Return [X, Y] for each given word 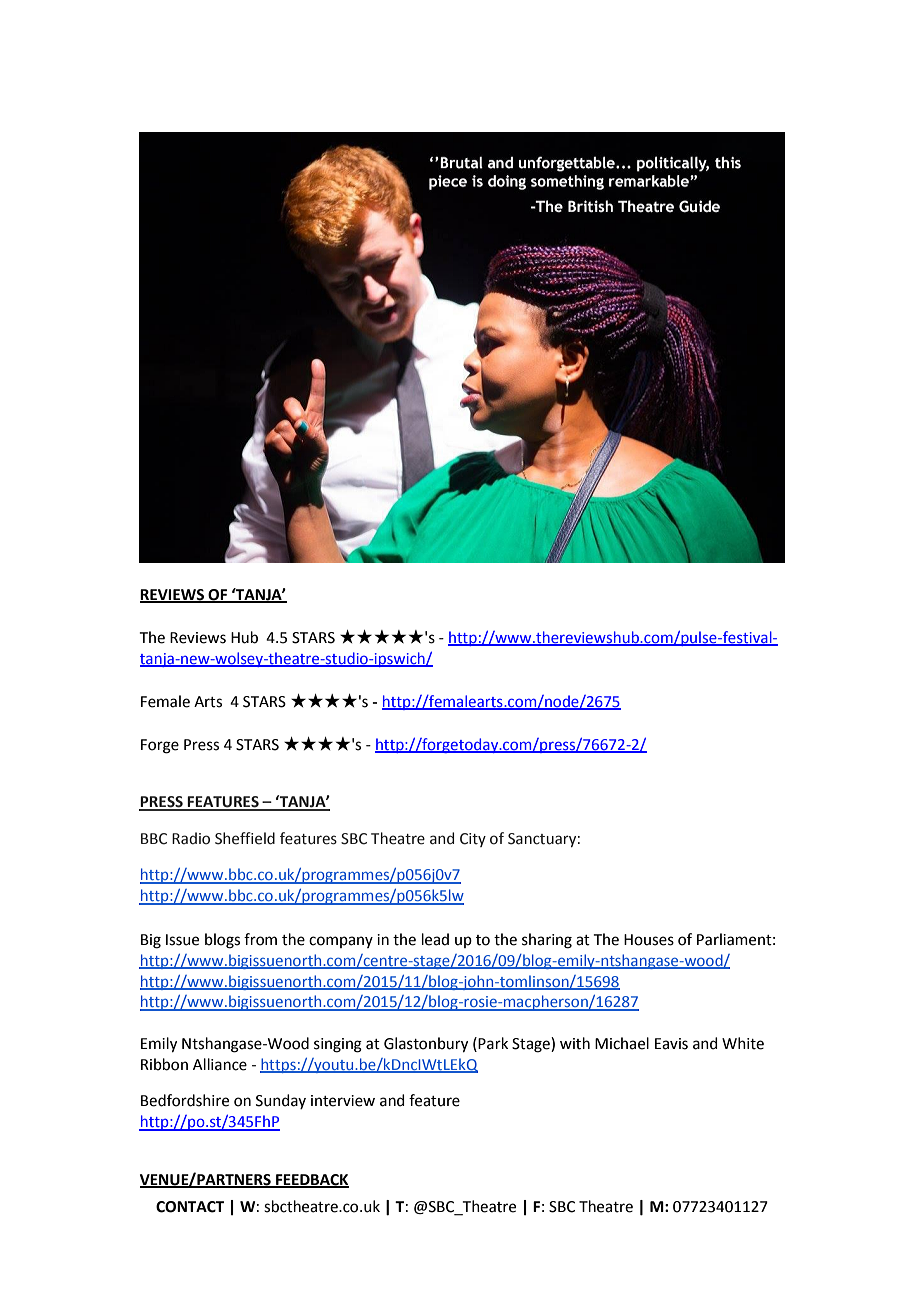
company [341, 942]
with [575, 1043]
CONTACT [190, 1207]
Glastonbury [426, 1045]
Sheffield [245, 838]
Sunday [281, 1101]
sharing [547, 941]
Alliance [220, 1064]
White [743, 1043]
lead [435, 939]
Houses [649, 940]
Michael [622, 1043]
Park [493, 1043]
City [473, 840]
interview [343, 1101]
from [260, 939]
